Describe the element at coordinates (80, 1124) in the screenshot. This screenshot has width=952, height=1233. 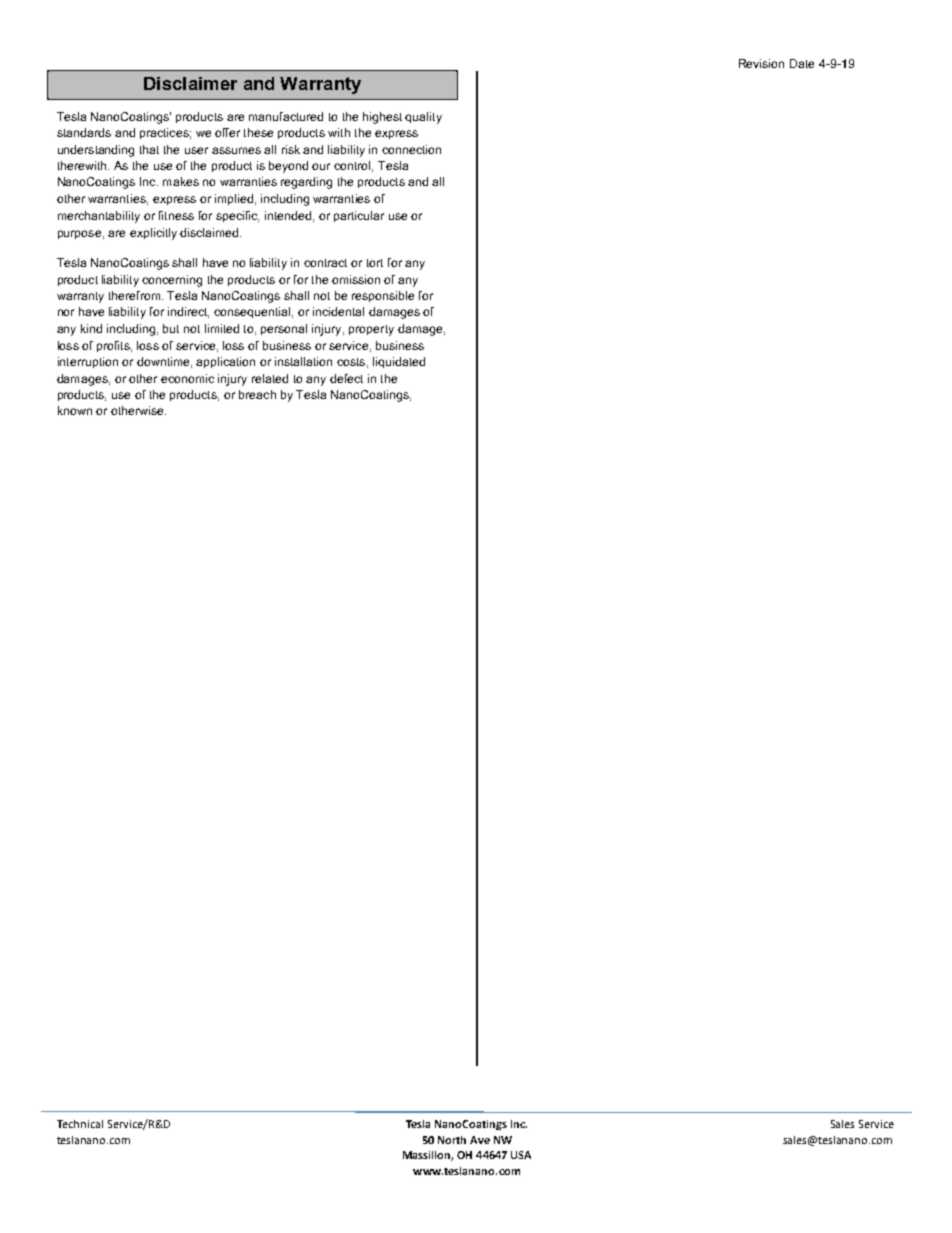
I see `Technical` at that location.
